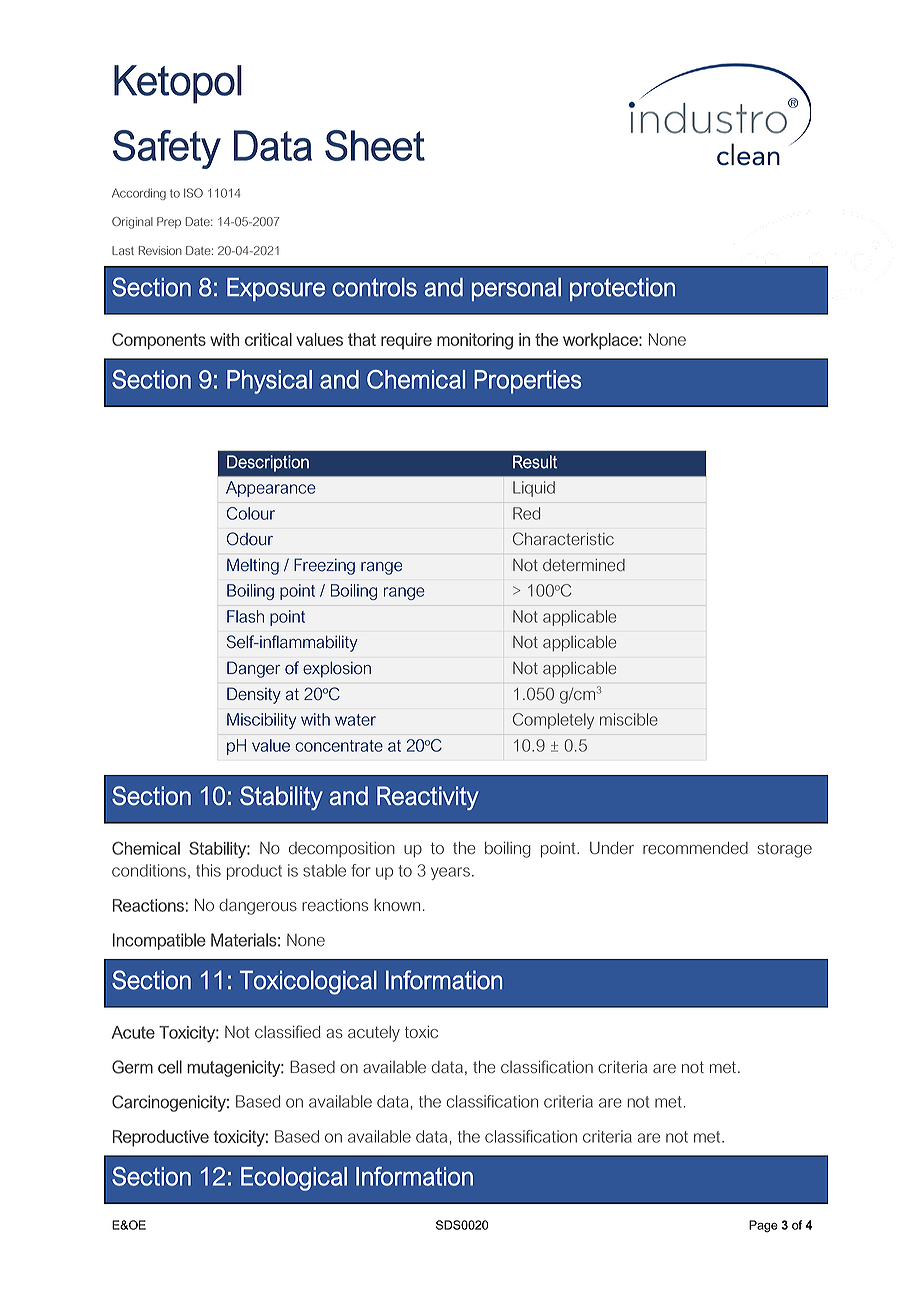 This screenshot has height=1308, width=924. I want to click on Description, so click(268, 463).
